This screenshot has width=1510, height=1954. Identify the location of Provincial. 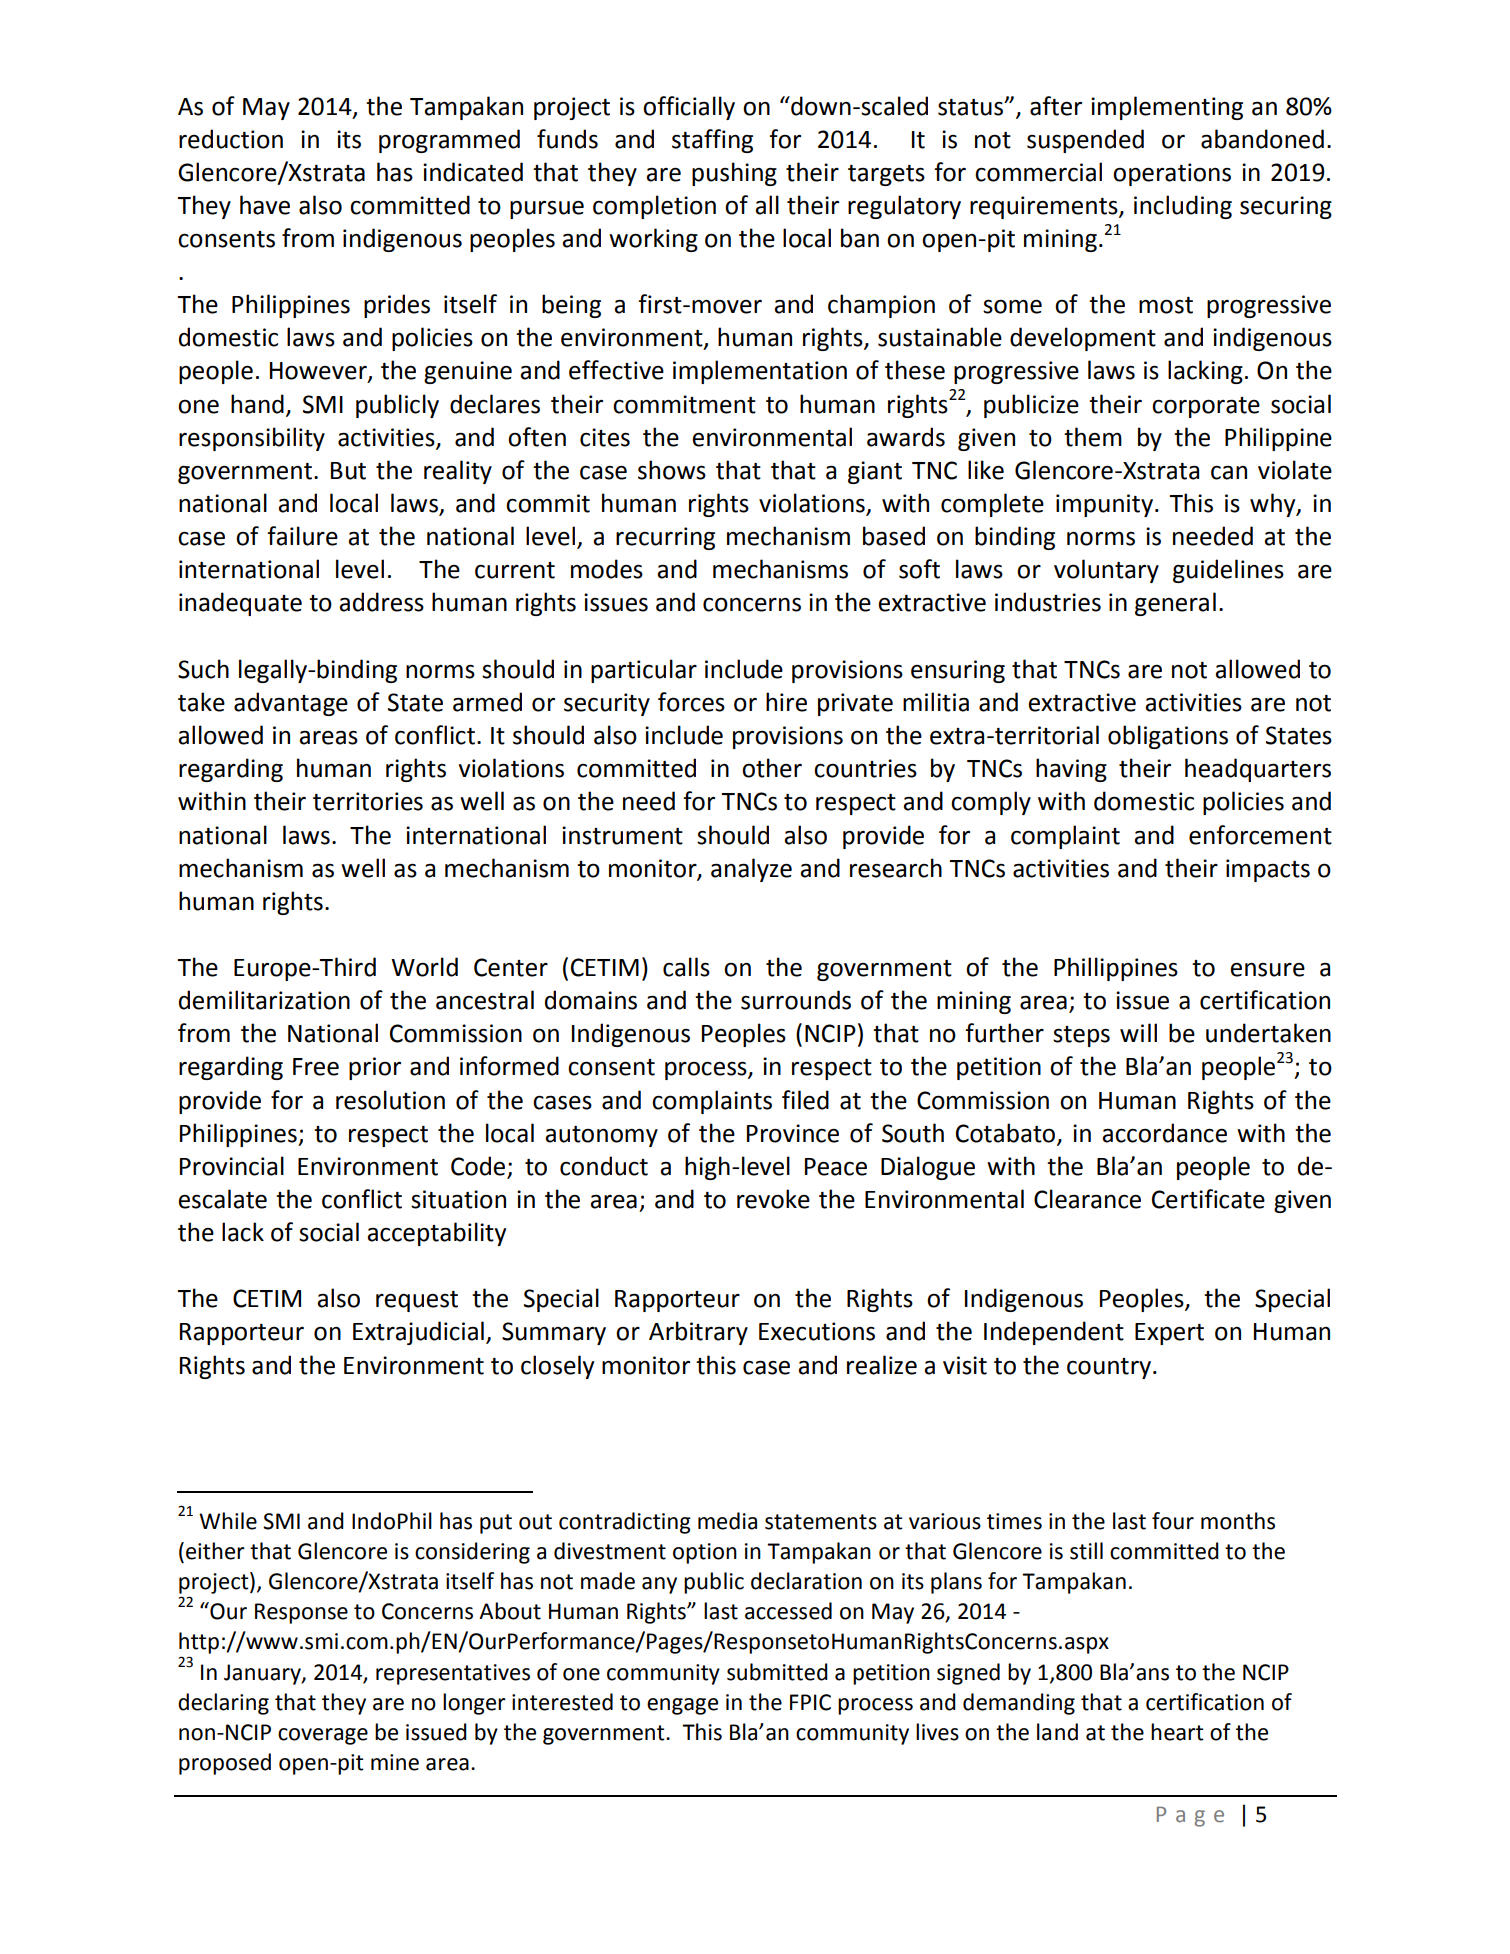
(232, 1166).
